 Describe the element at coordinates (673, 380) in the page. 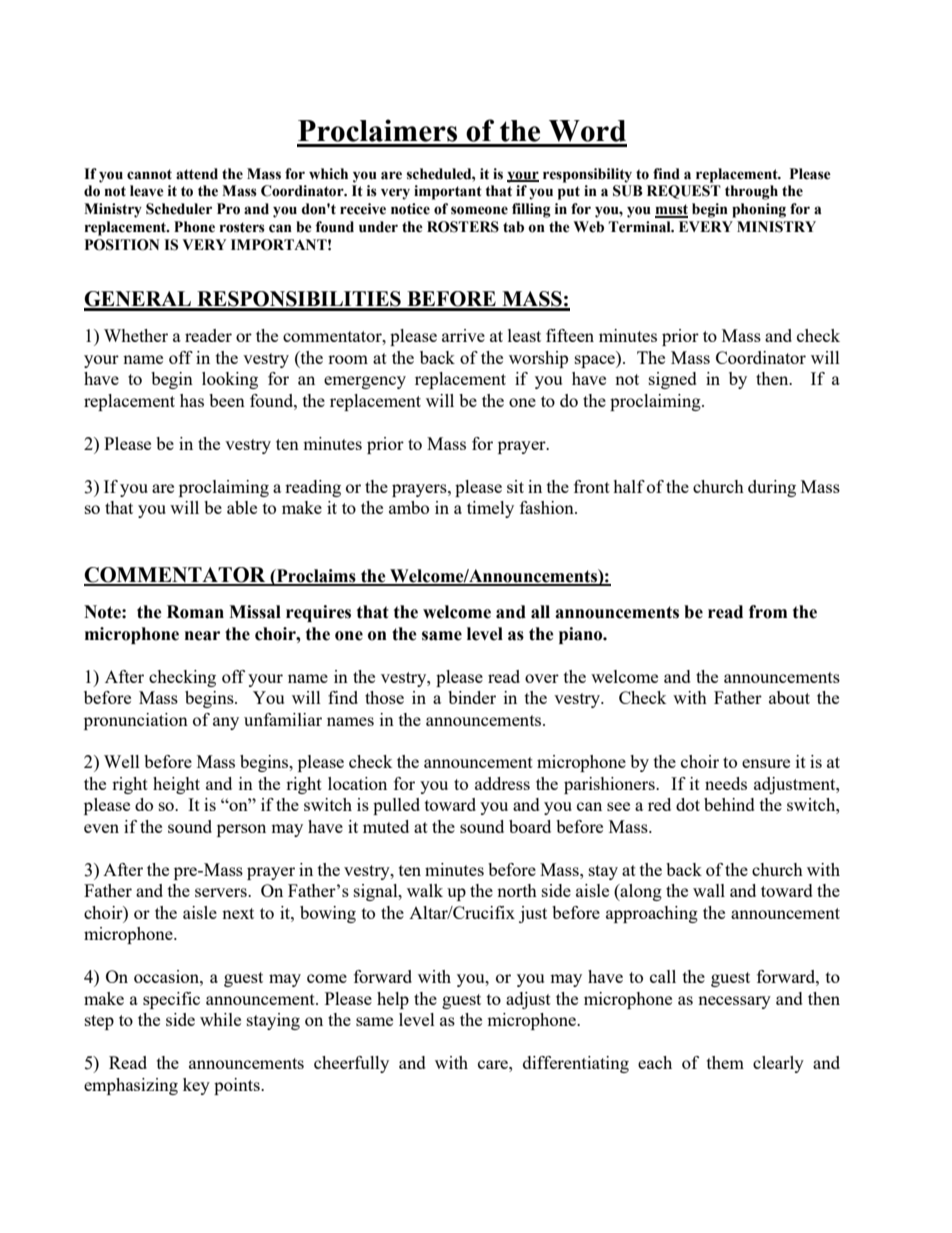

I see `signed` at that location.
